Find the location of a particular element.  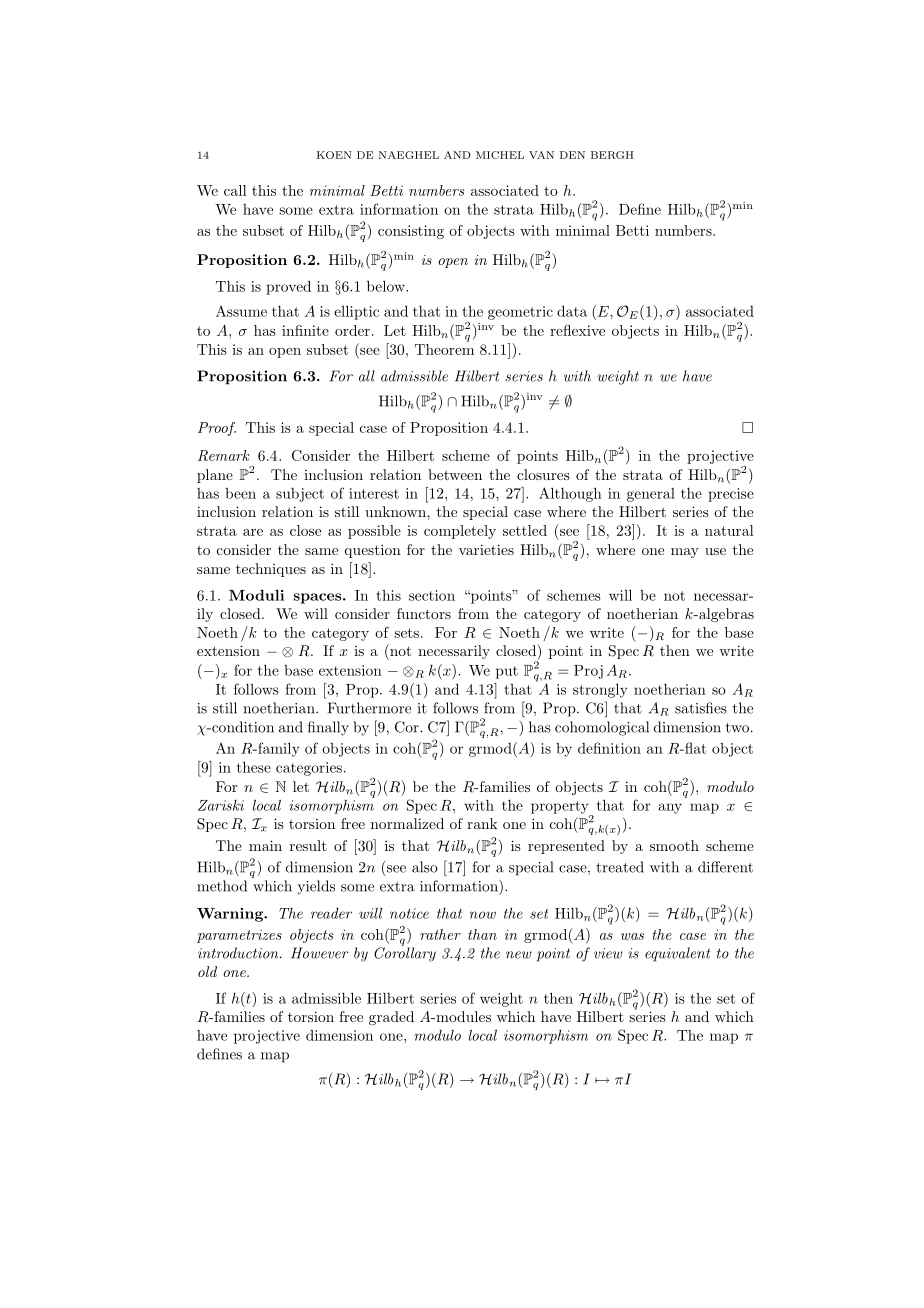

introduction is located at coordinates (239, 953).
